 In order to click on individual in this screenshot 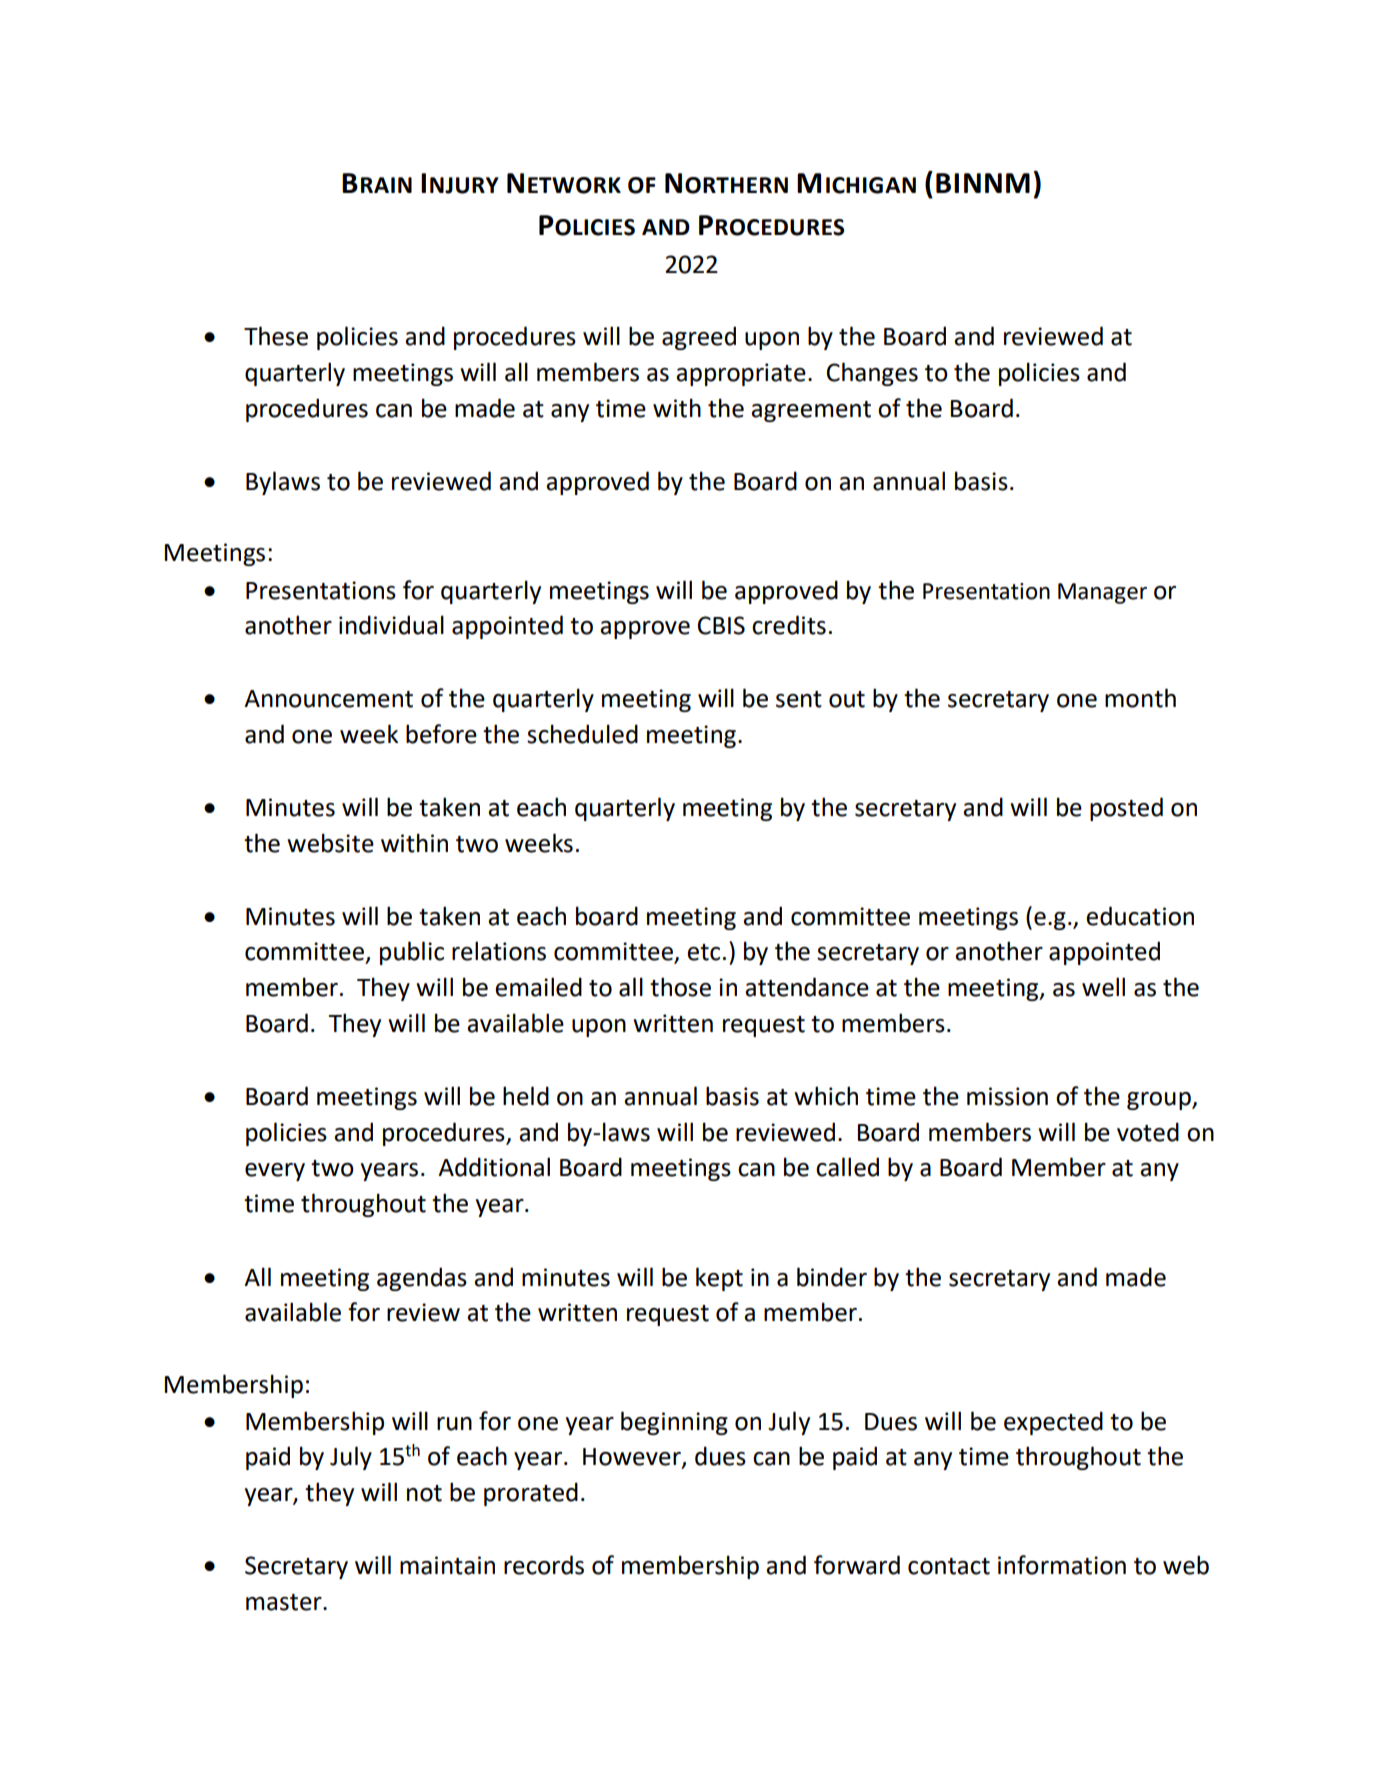, I will do `click(391, 625)`.
